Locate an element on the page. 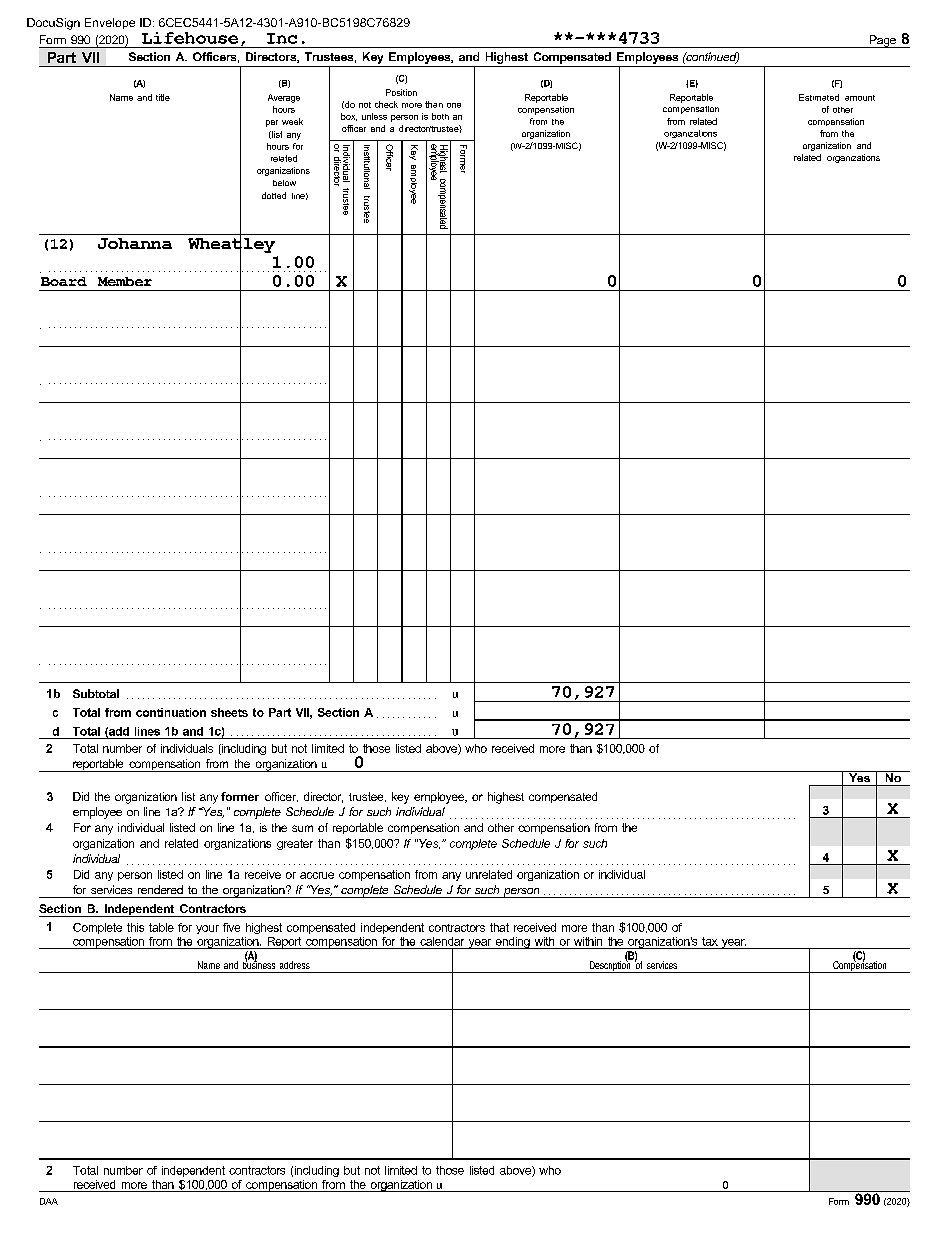 Image resolution: width=952 pixels, height=1233 pixels. sheets is located at coordinates (229, 712).
